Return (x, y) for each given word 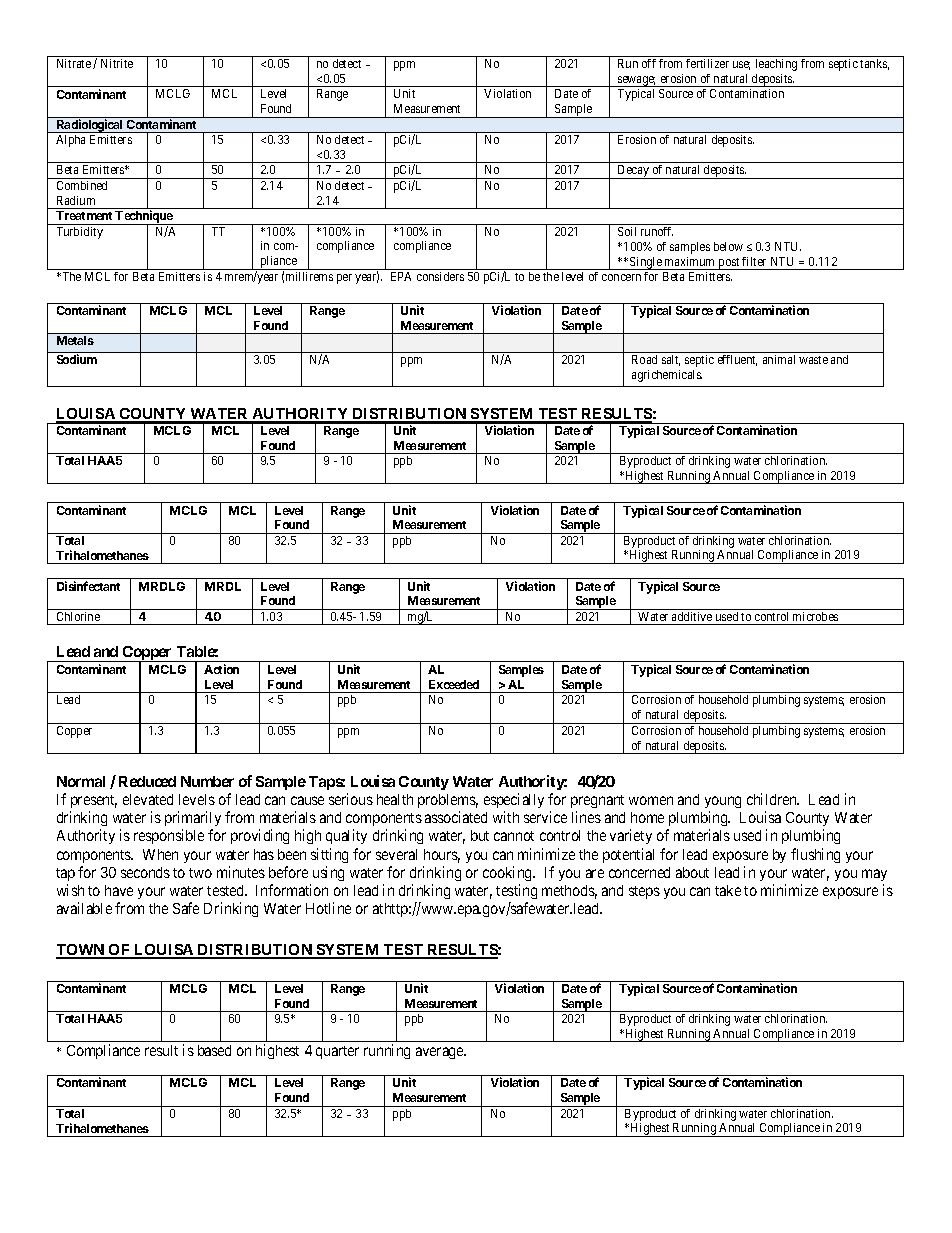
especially (514, 800)
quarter (337, 1052)
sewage (636, 81)
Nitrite (117, 63)
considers (440, 276)
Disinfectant (88, 586)
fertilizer (707, 63)
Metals (75, 340)
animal (779, 359)
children (773, 799)
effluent (737, 360)
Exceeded (454, 684)
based (214, 1050)
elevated (148, 799)
